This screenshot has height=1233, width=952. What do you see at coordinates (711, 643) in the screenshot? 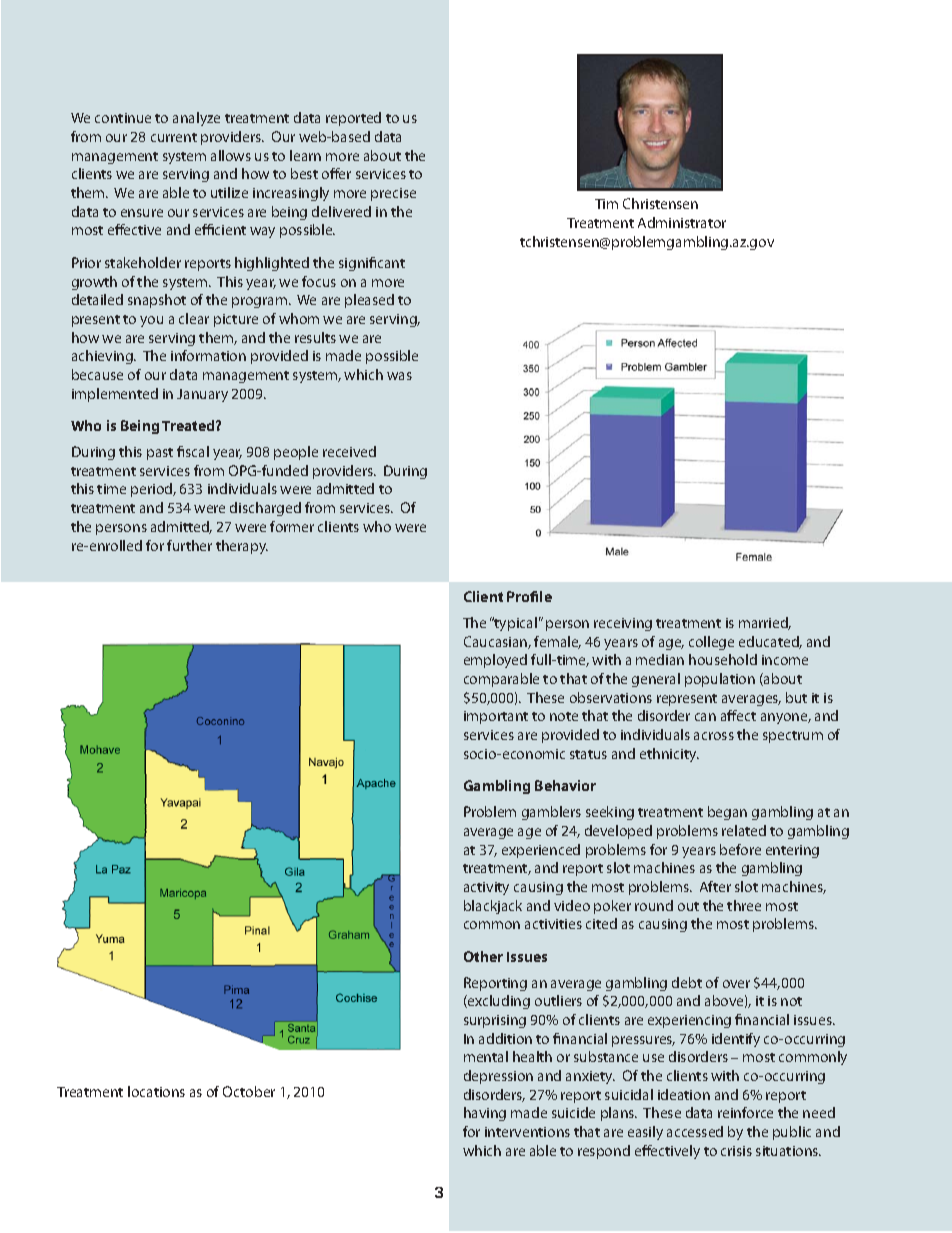
I see `college` at bounding box center [711, 643].
